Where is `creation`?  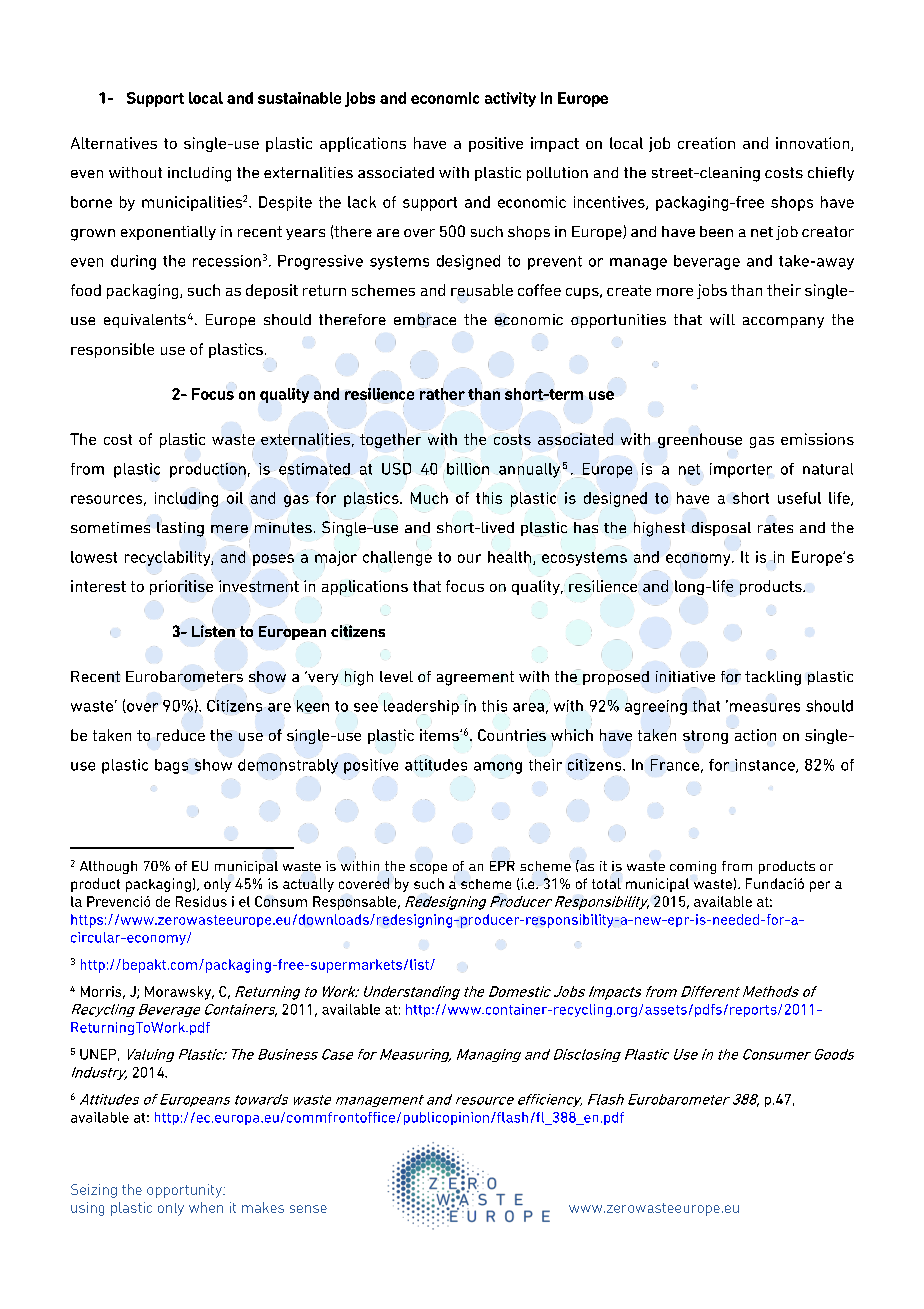
creation is located at coordinates (706, 143).
